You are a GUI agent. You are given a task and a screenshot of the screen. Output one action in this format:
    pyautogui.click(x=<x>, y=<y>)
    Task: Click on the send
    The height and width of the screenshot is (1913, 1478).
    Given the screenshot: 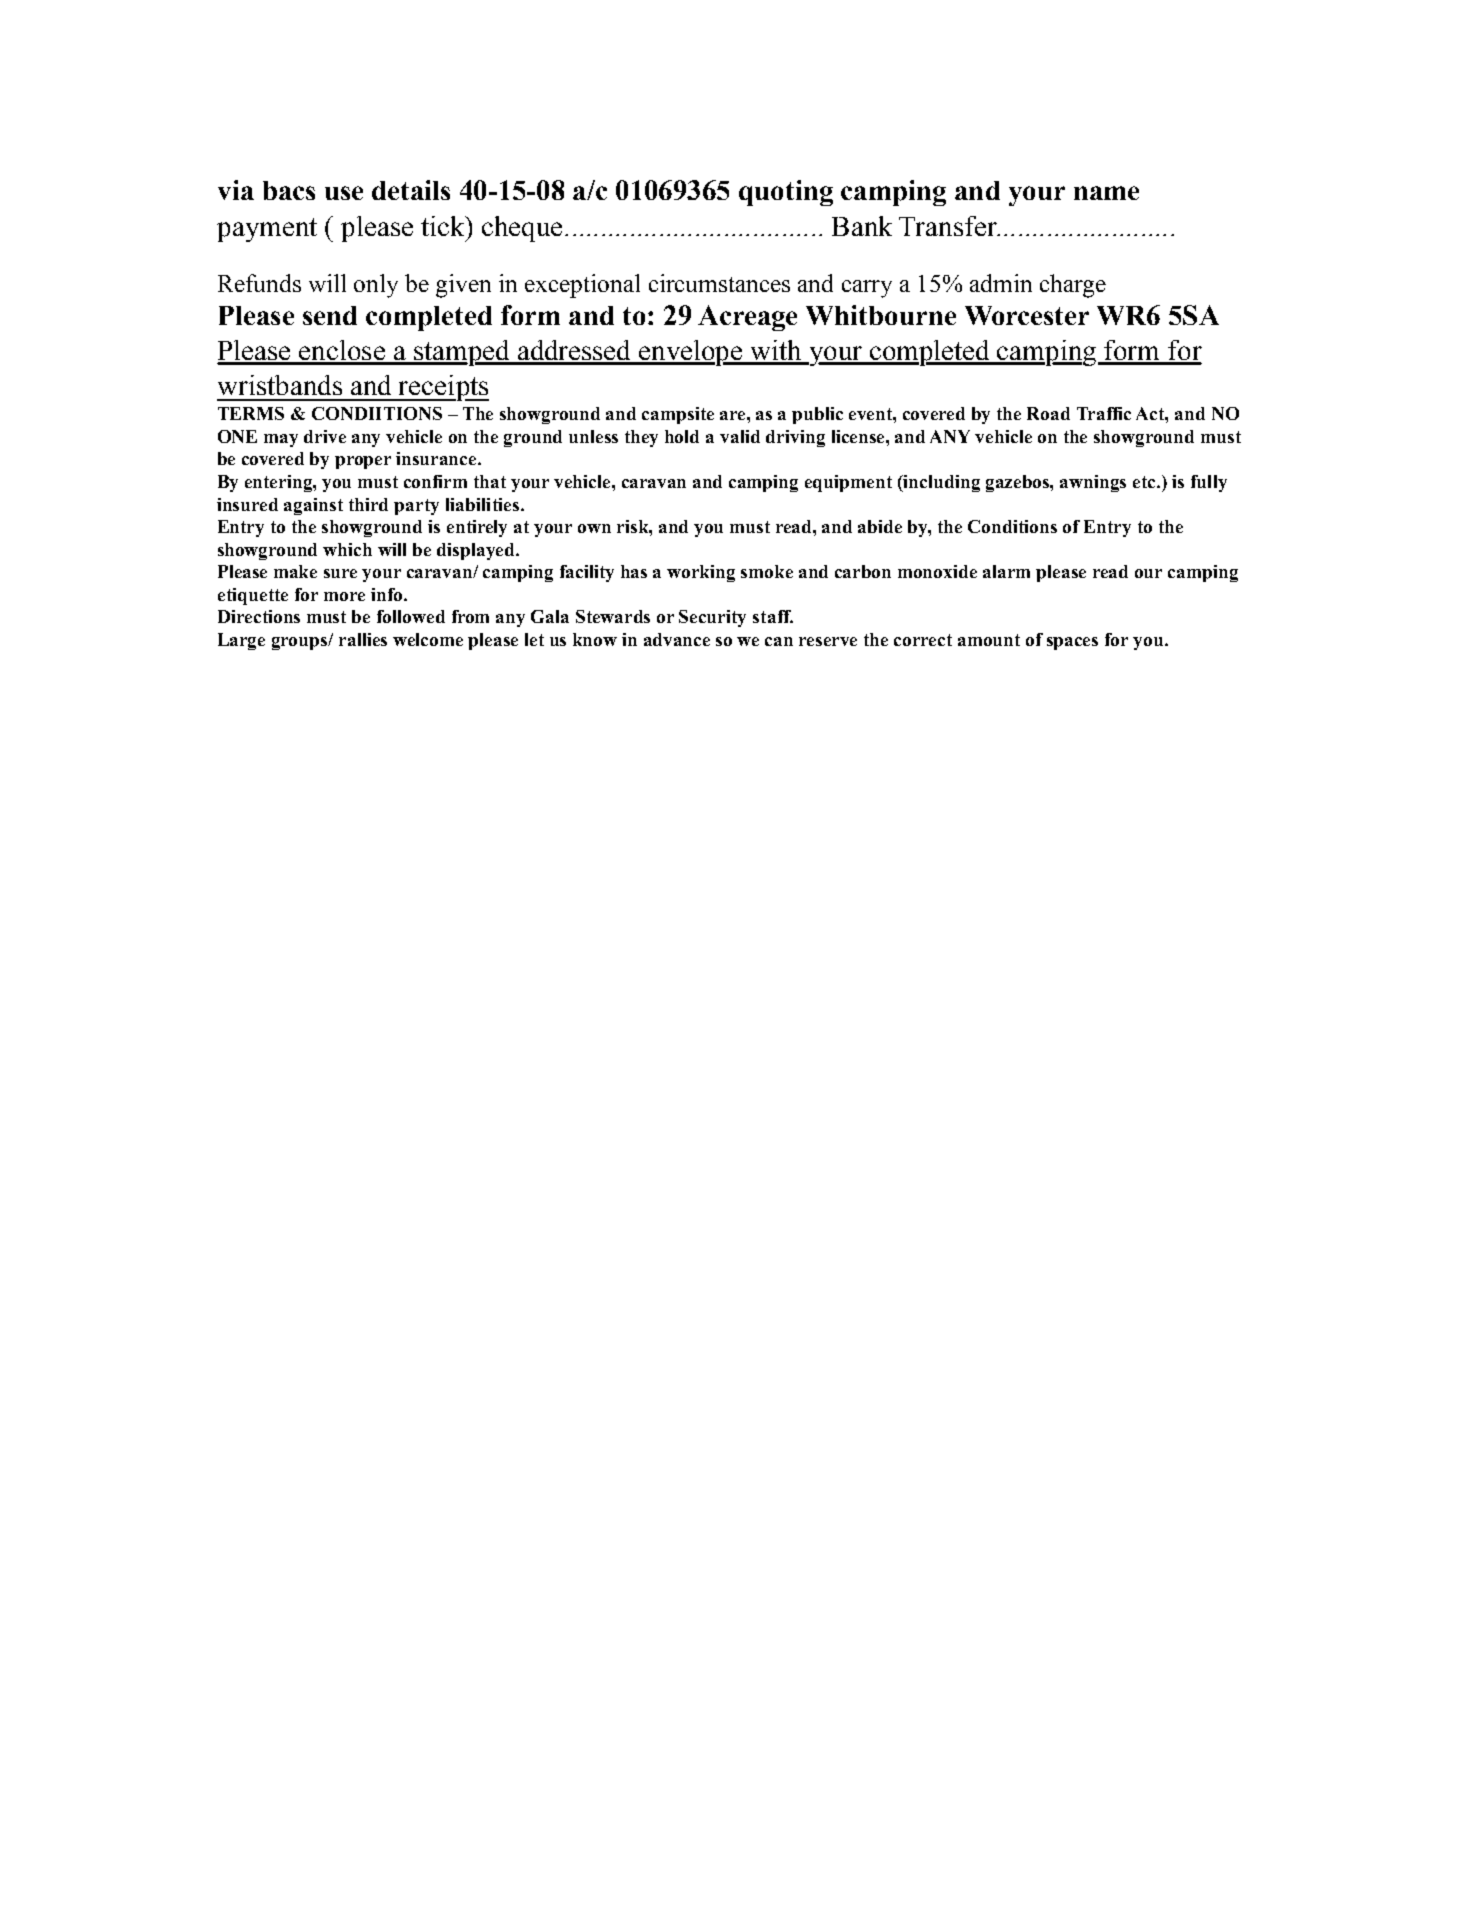 What is the action you would take?
    pyautogui.click(x=330, y=315)
